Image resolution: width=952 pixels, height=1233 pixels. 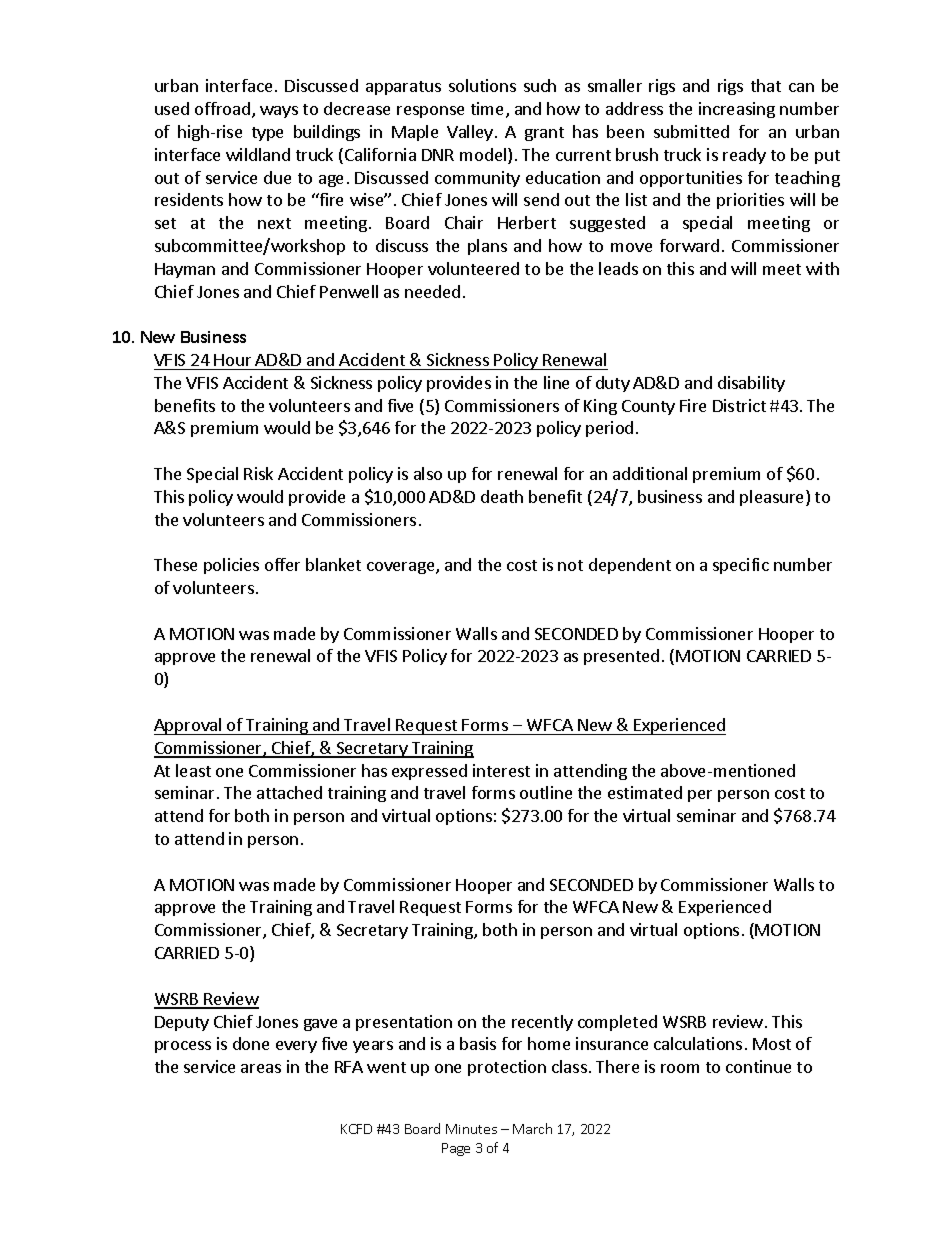 I want to click on specific, so click(x=741, y=566).
